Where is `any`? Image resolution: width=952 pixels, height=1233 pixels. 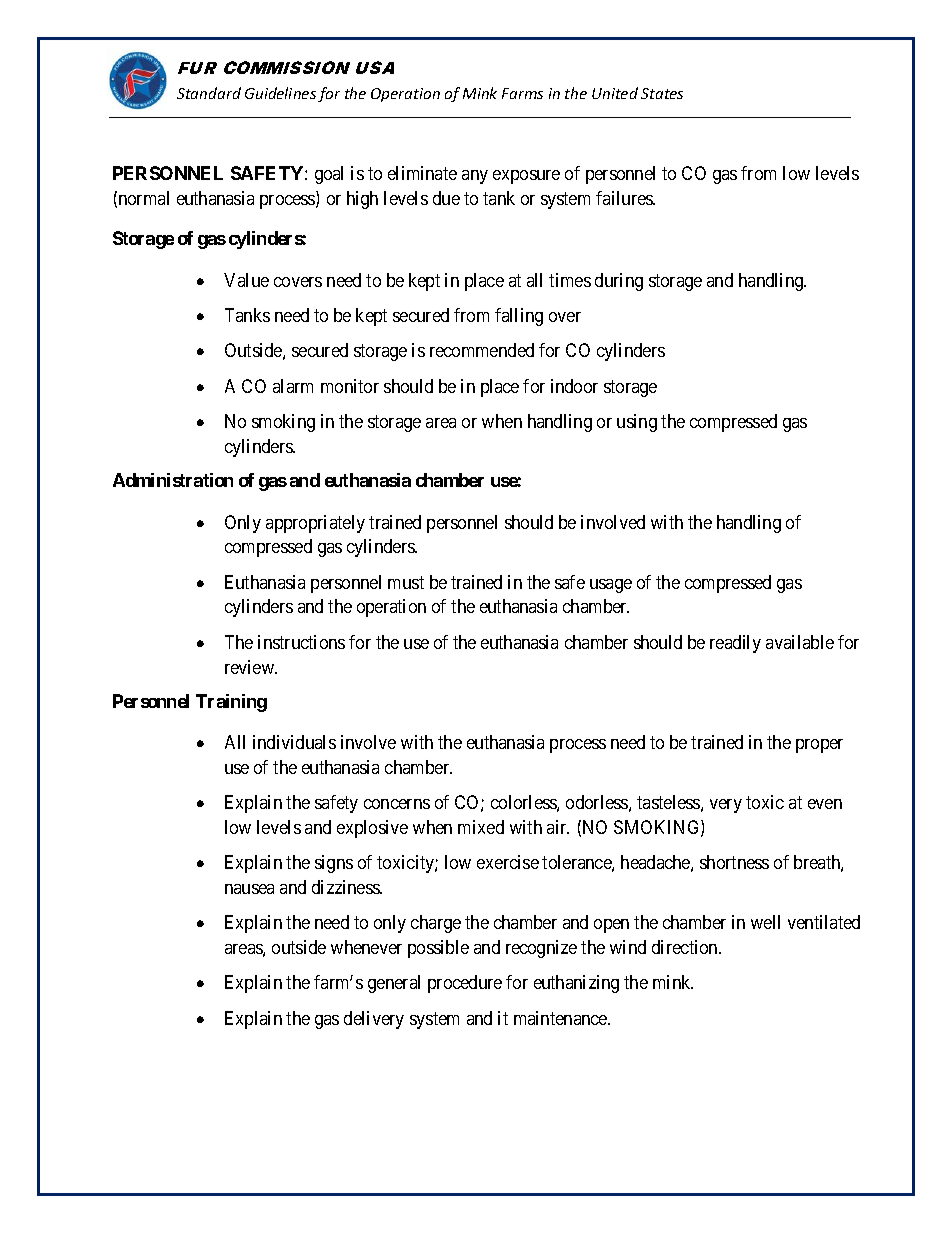 any is located at coordinates (475, 177).
